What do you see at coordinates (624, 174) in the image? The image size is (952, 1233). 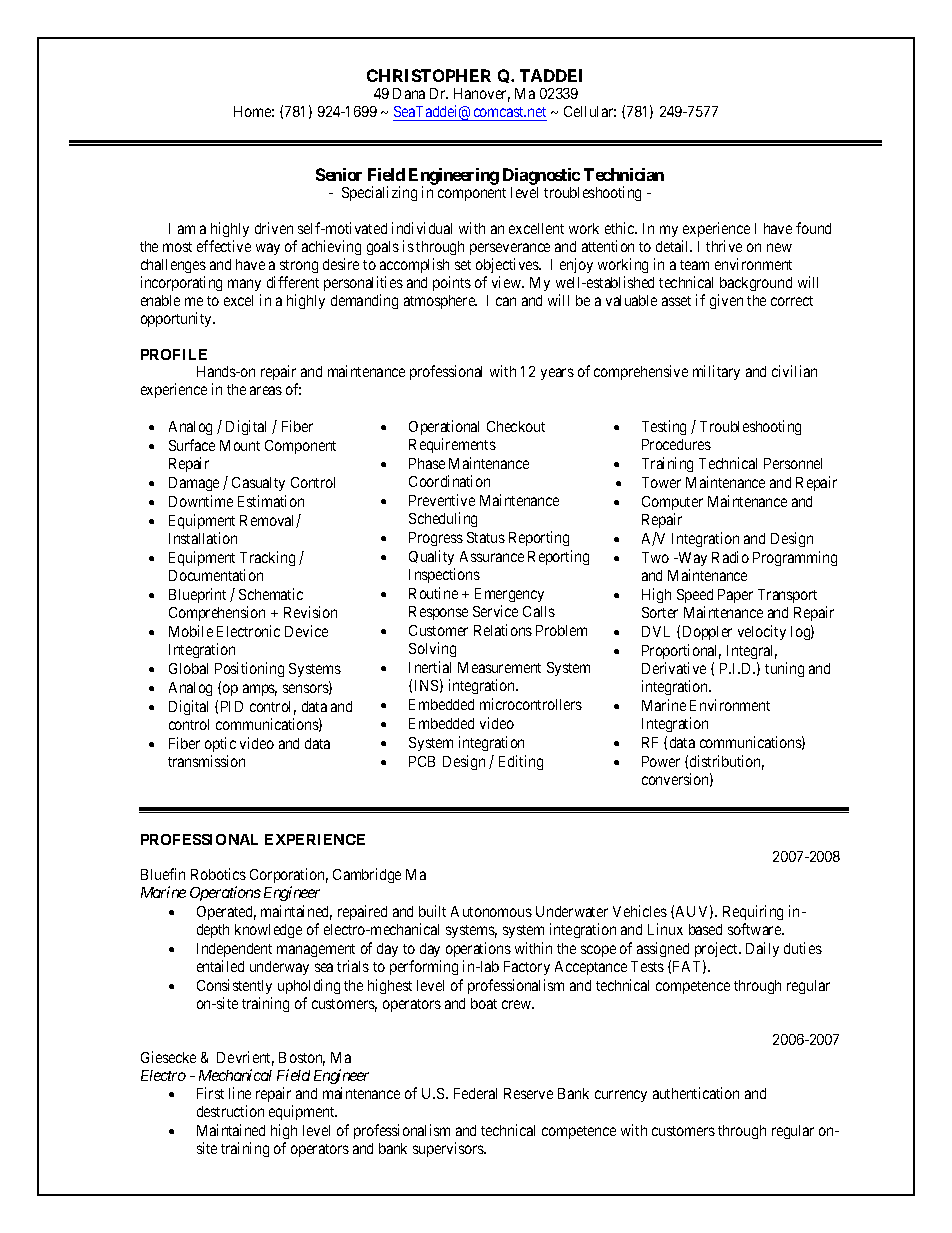 I see `Technician` at bounding box center [624, 174].
